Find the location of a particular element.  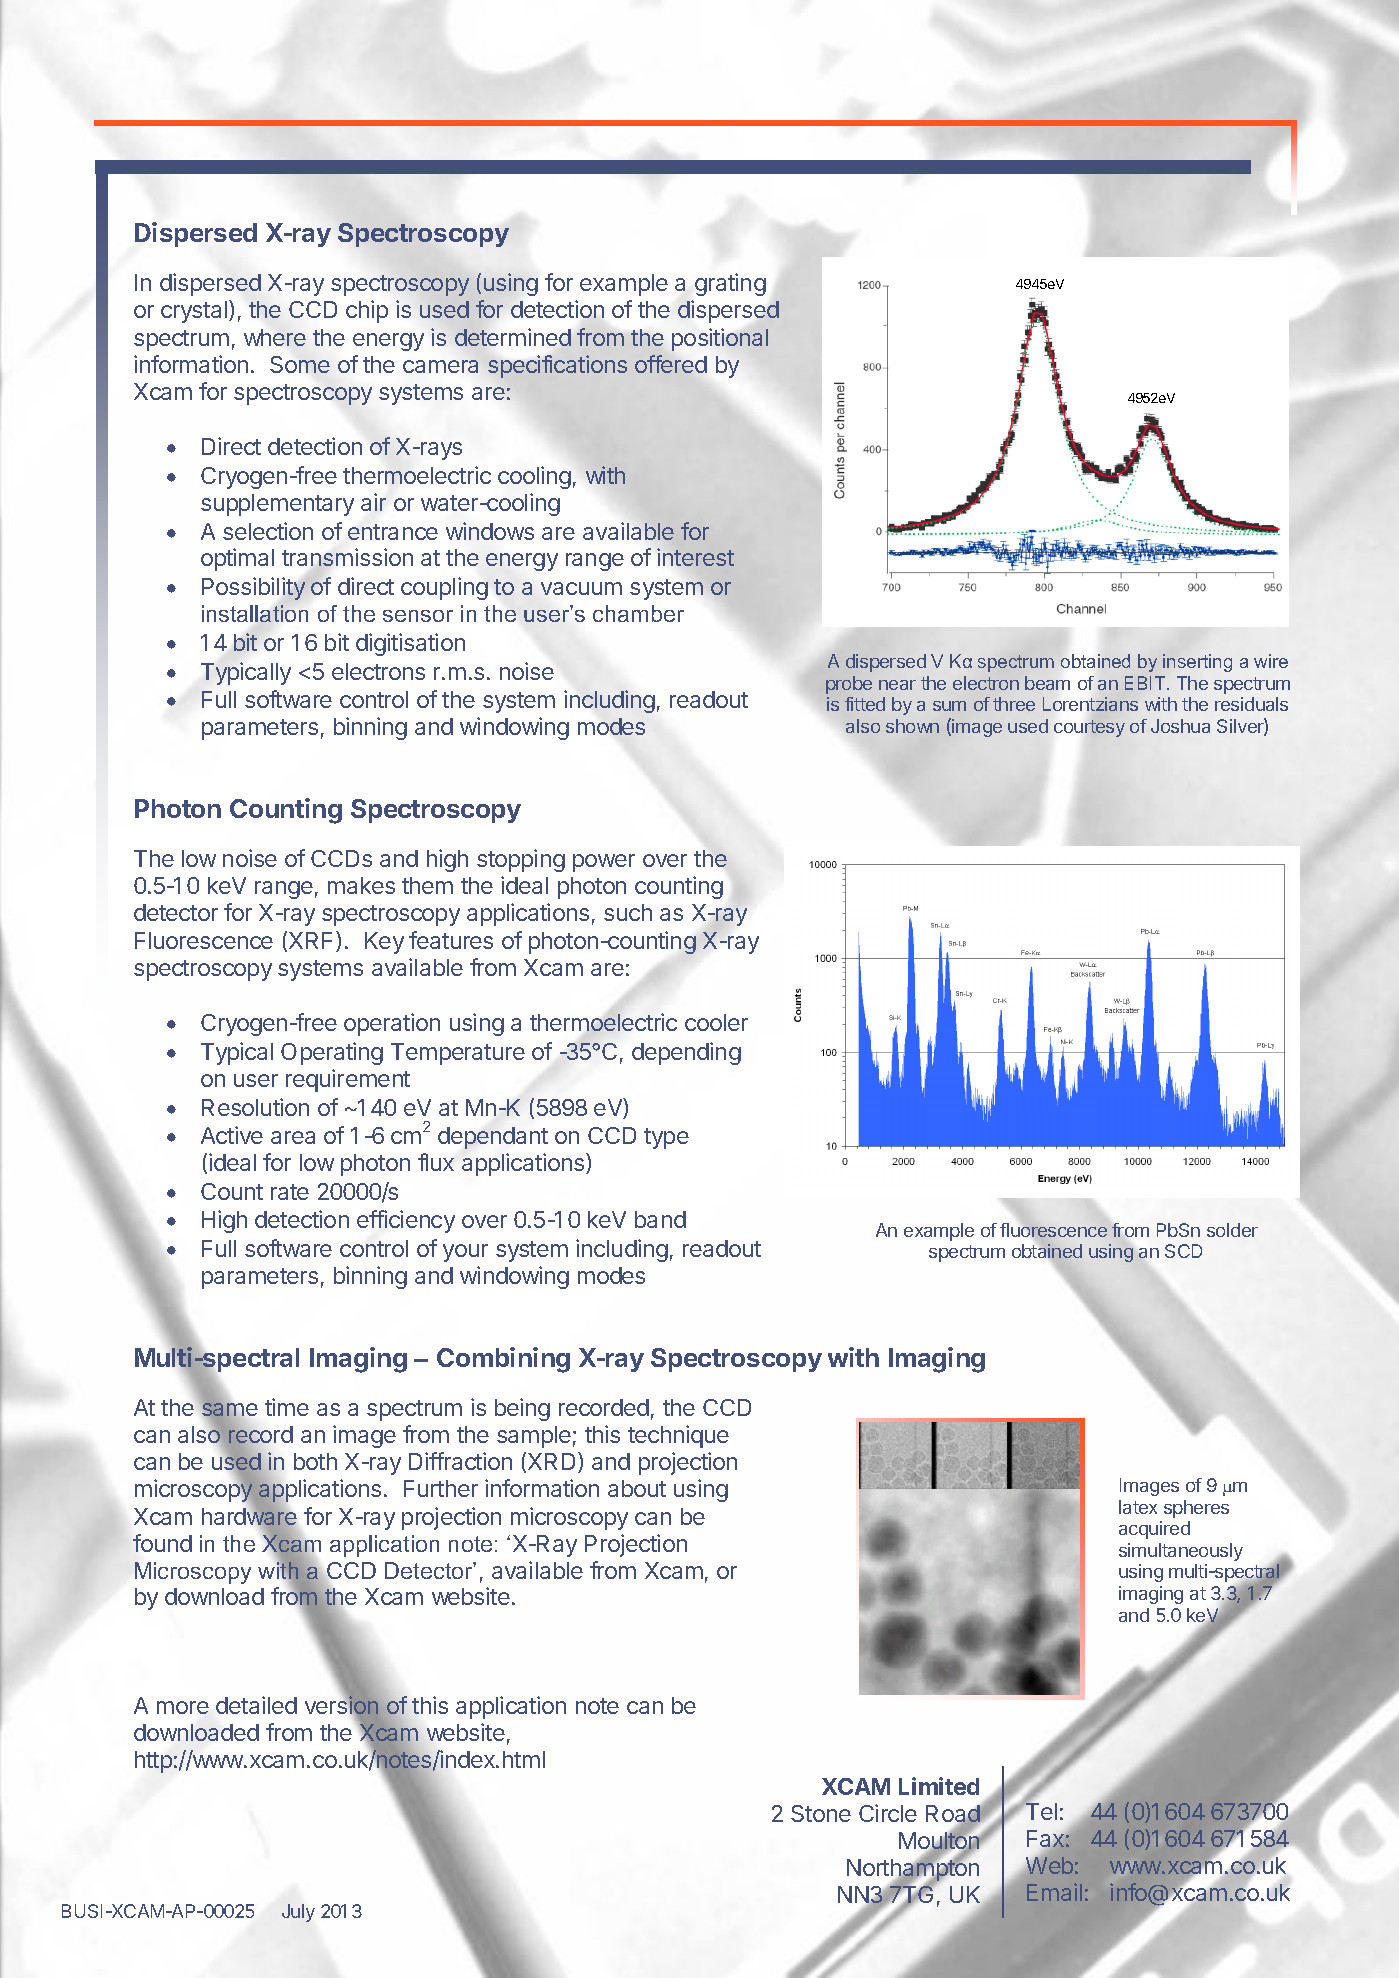

Stone is located at coordinates (821, 1813).
